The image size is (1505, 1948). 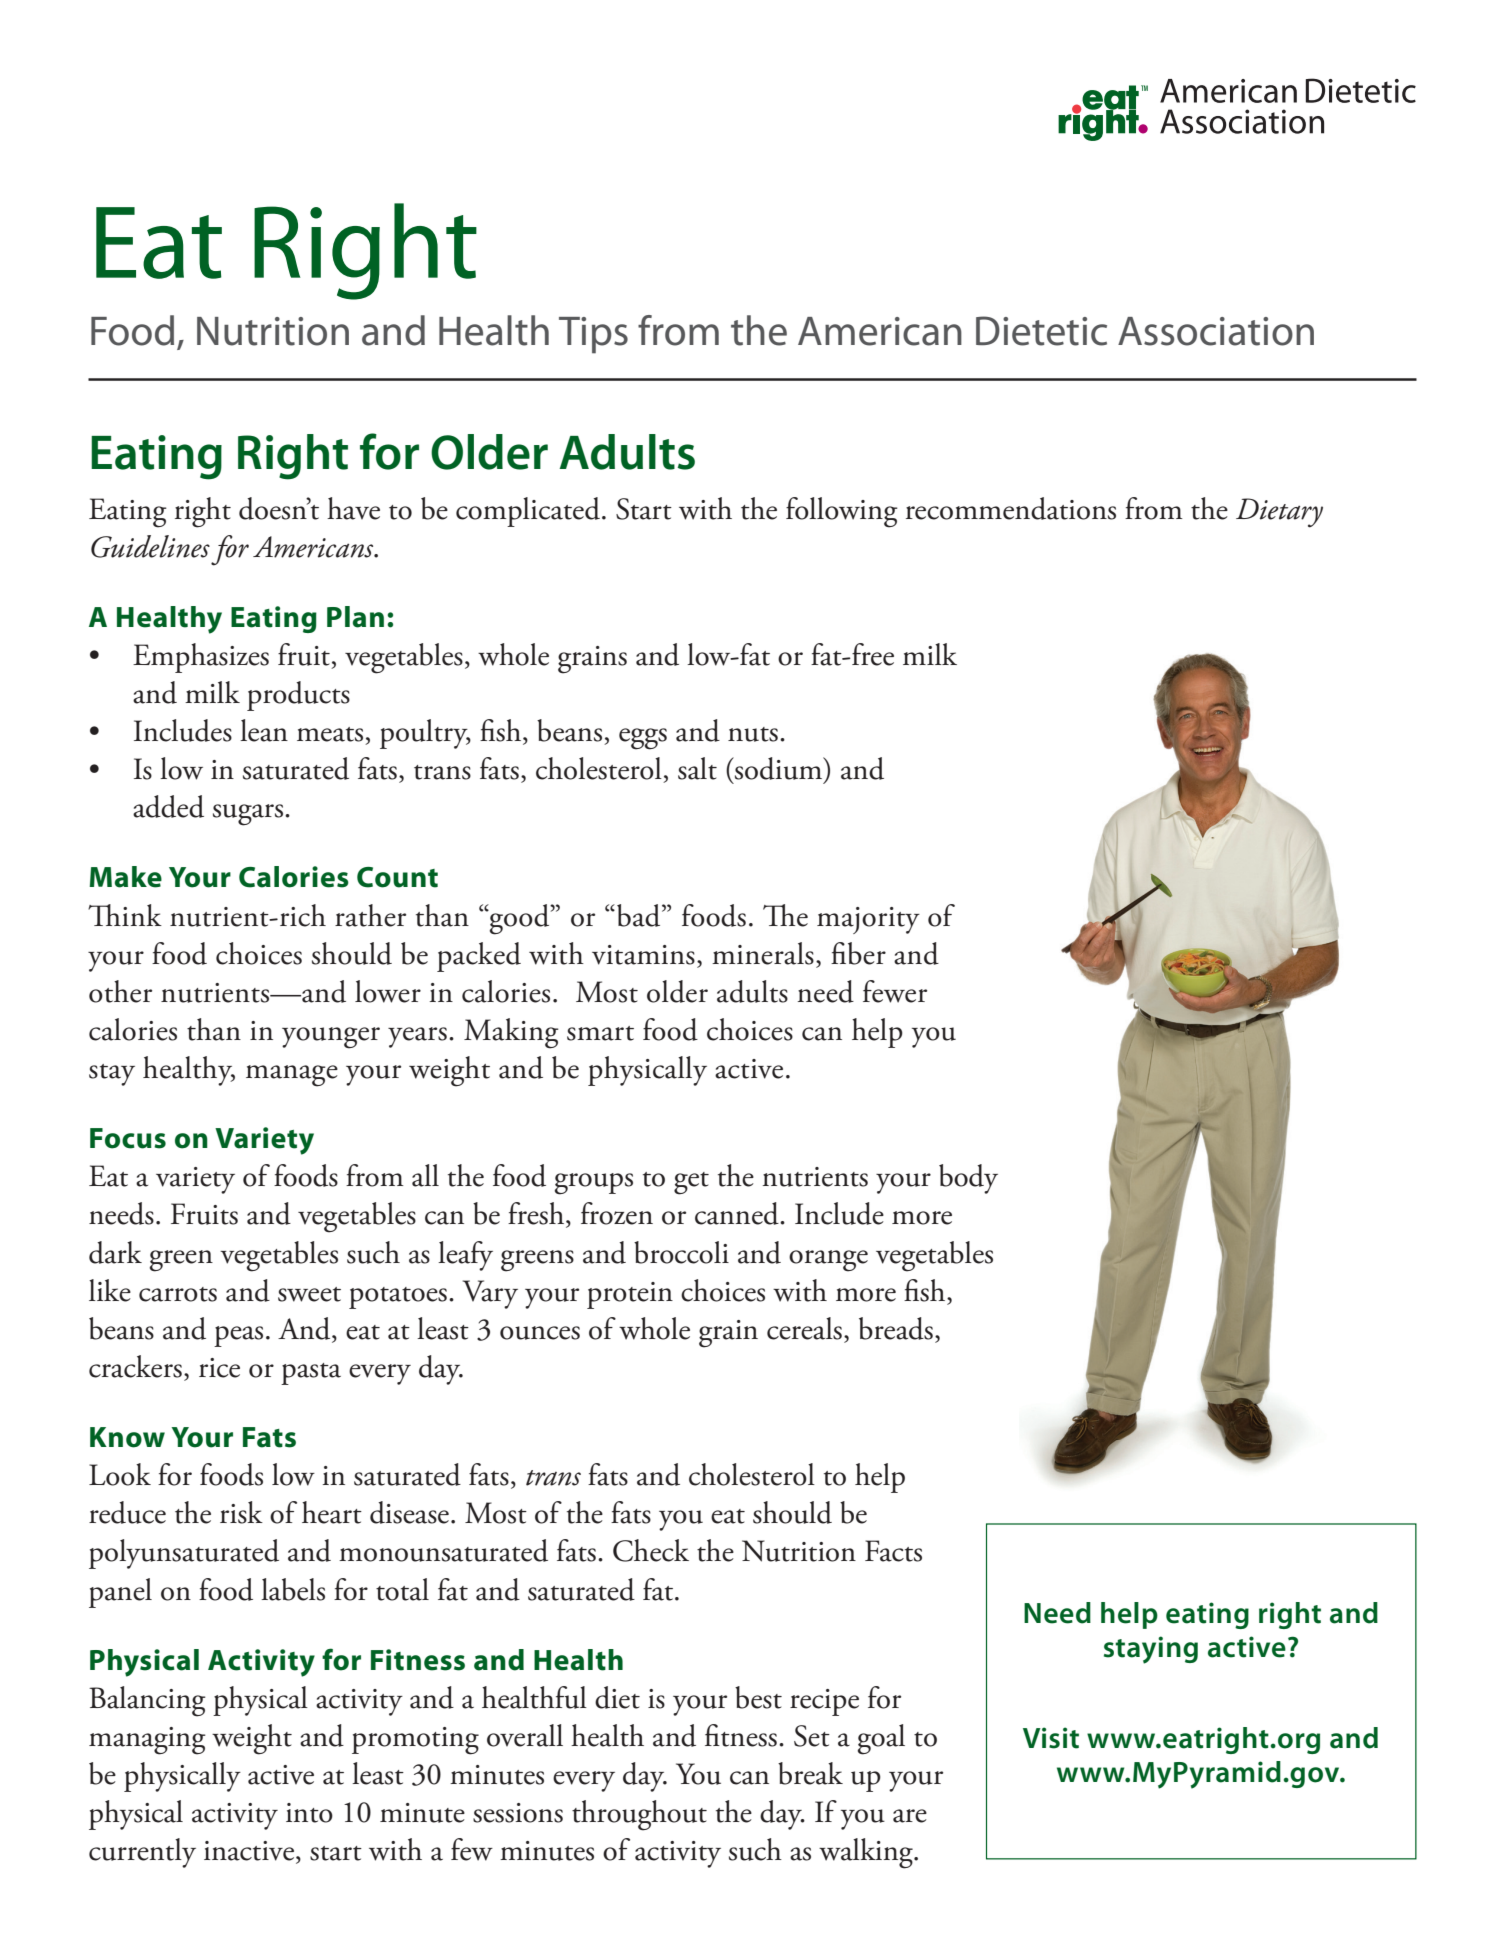 I want to click on throughout, so click(x=639, y=1815).
